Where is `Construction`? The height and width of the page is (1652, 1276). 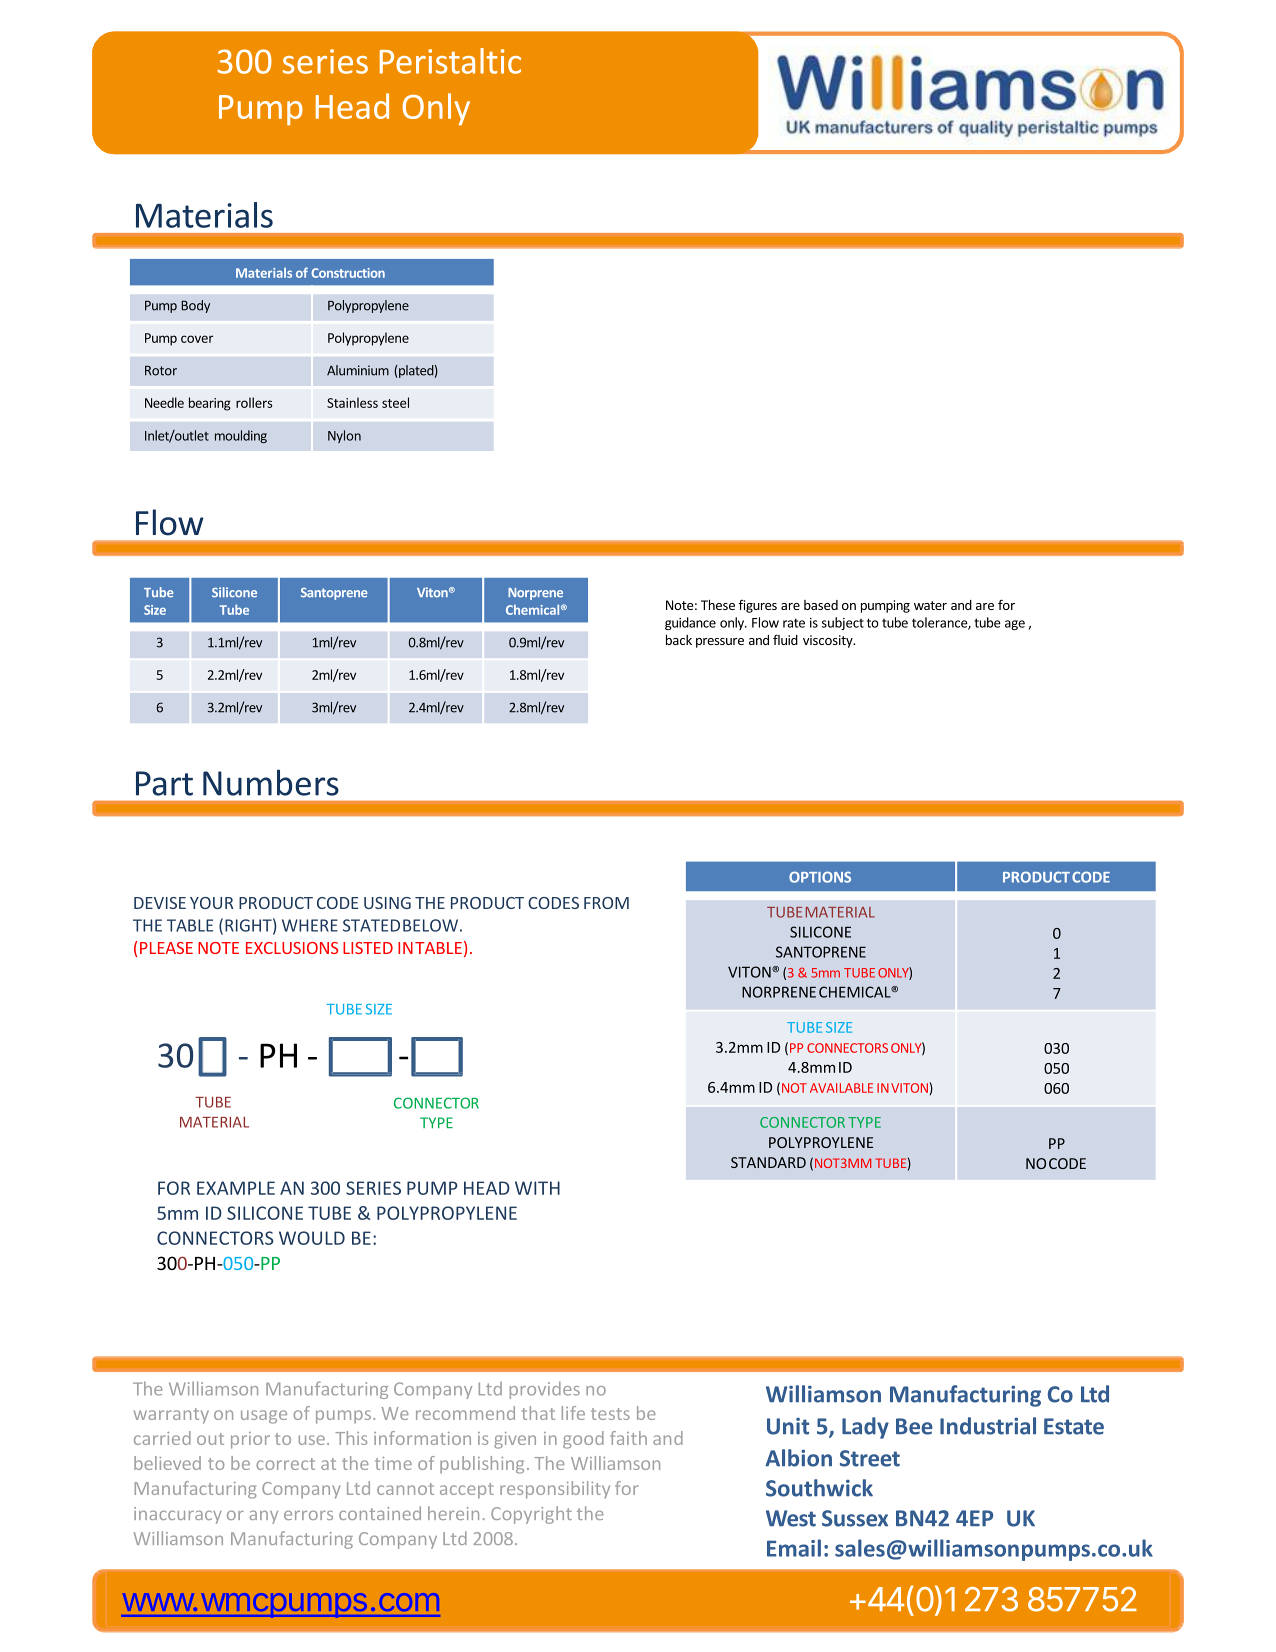
Construction is located at coordinates (348, 273).
